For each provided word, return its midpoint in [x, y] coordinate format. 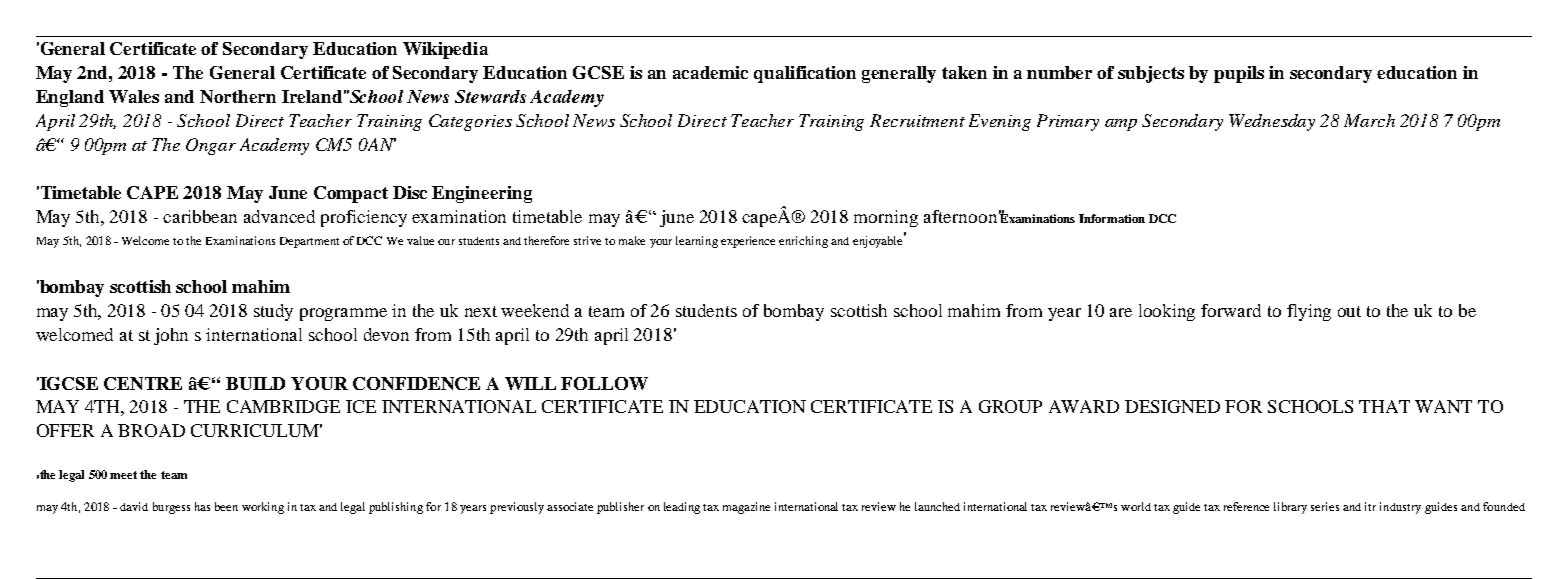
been [226, 506]
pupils [1239, 74]
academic [710, 72]
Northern [238, 96]
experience [748, 242]
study [273, 312]
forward [1231, 310]
